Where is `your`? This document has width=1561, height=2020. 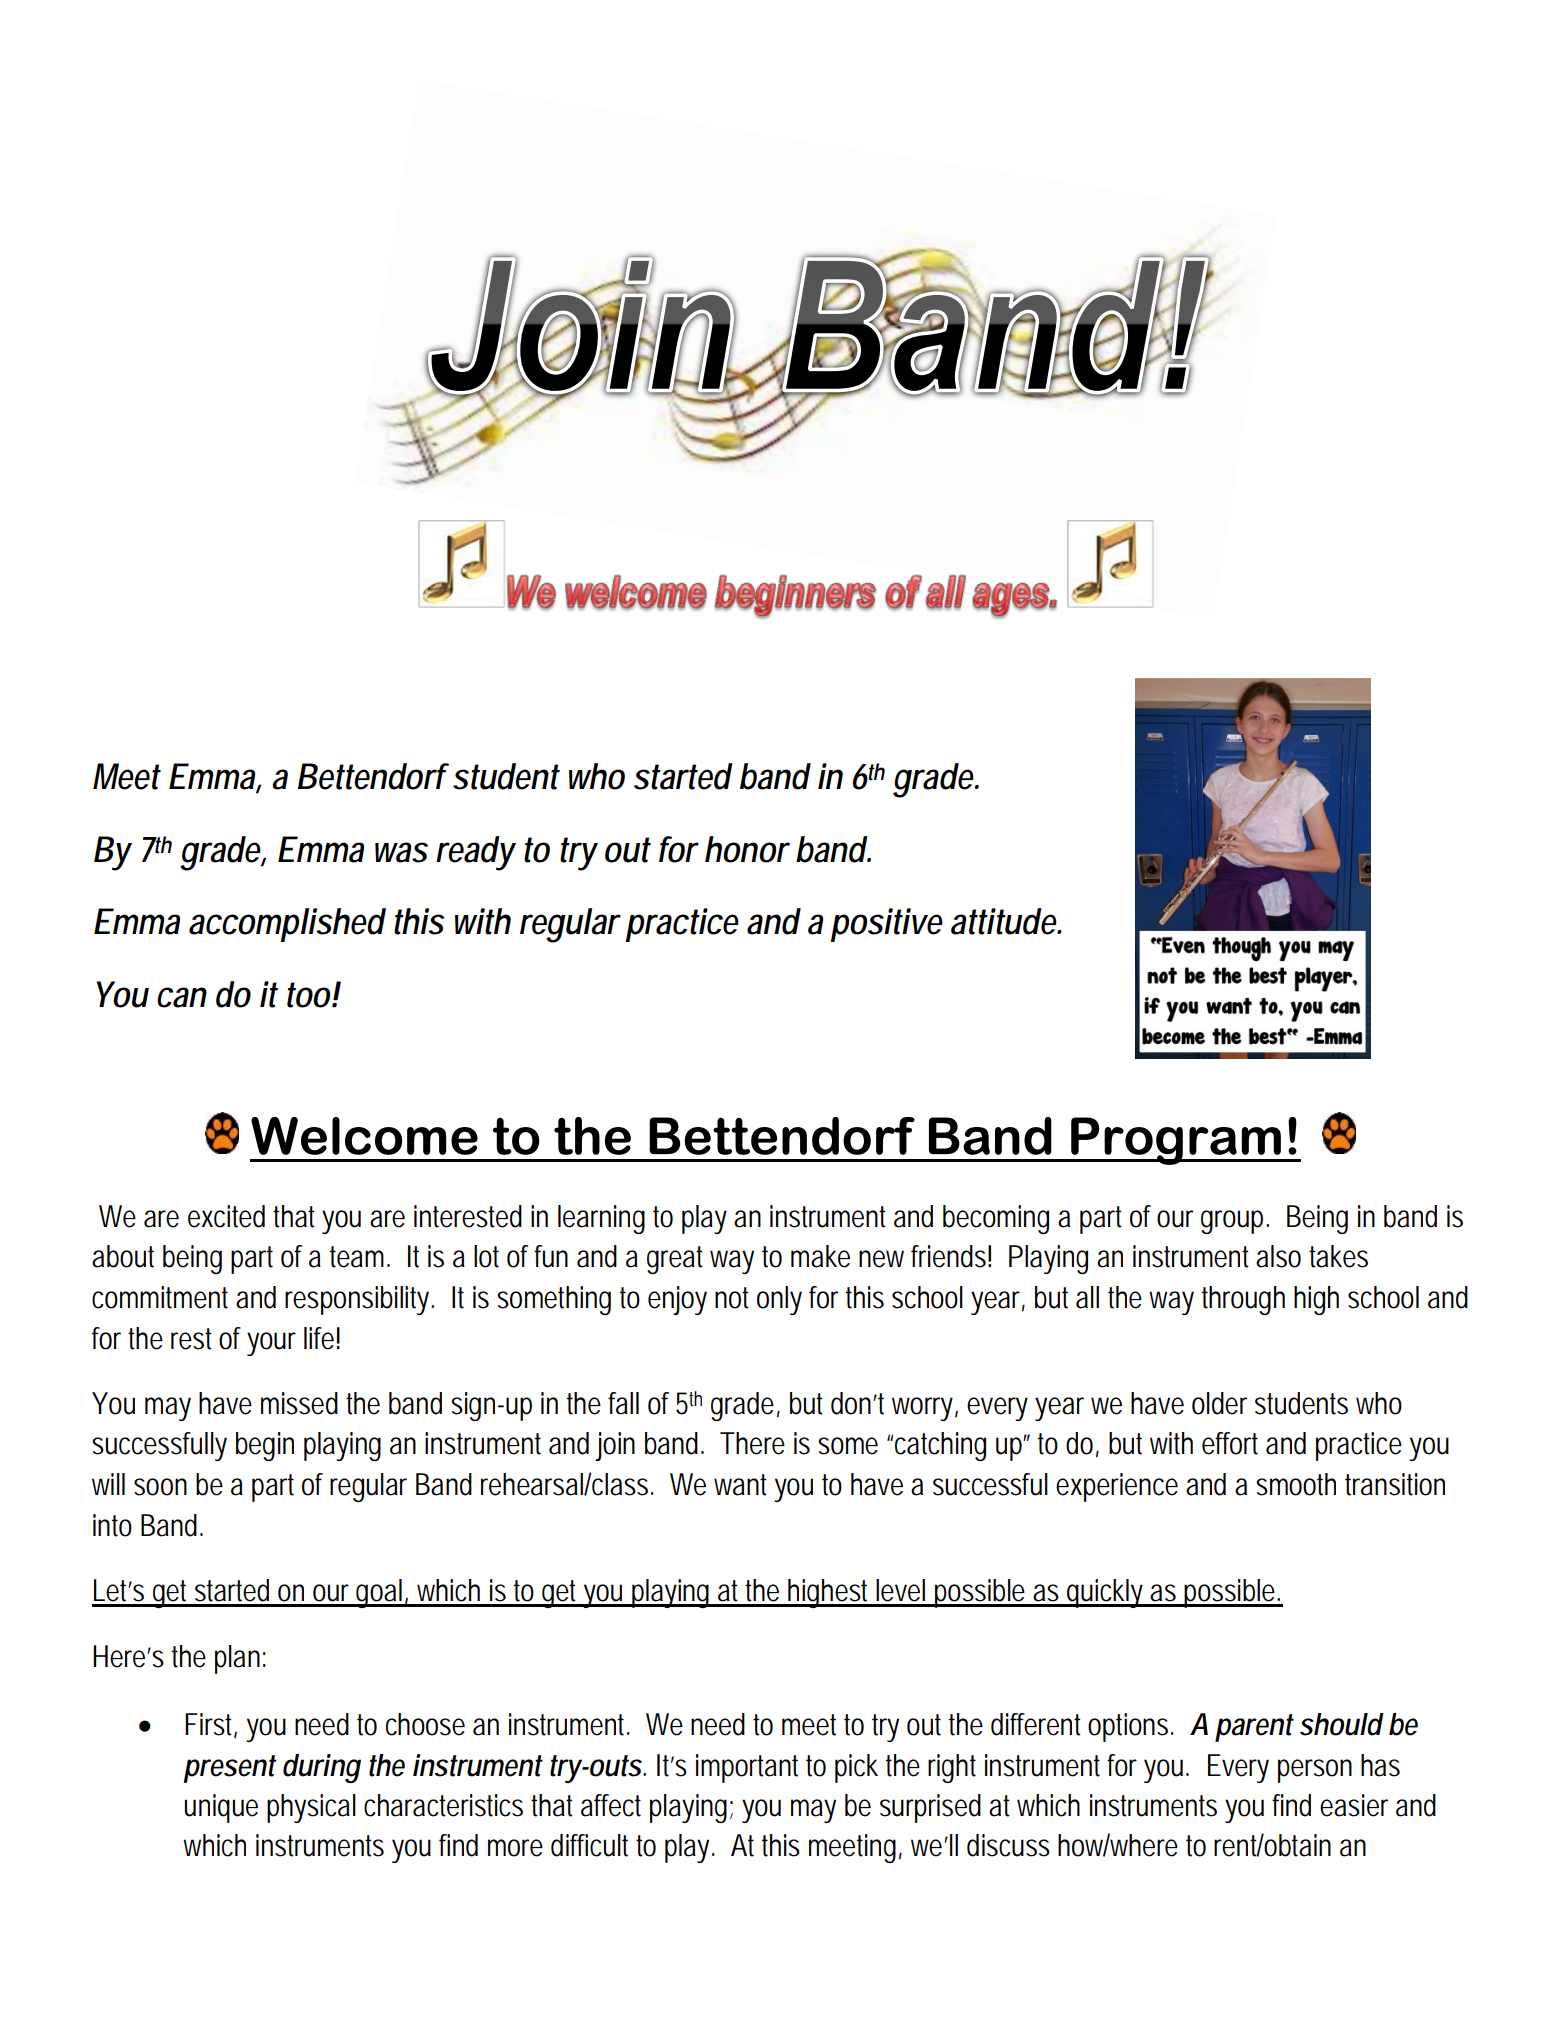 your is located at coordinates (271, 1344).
